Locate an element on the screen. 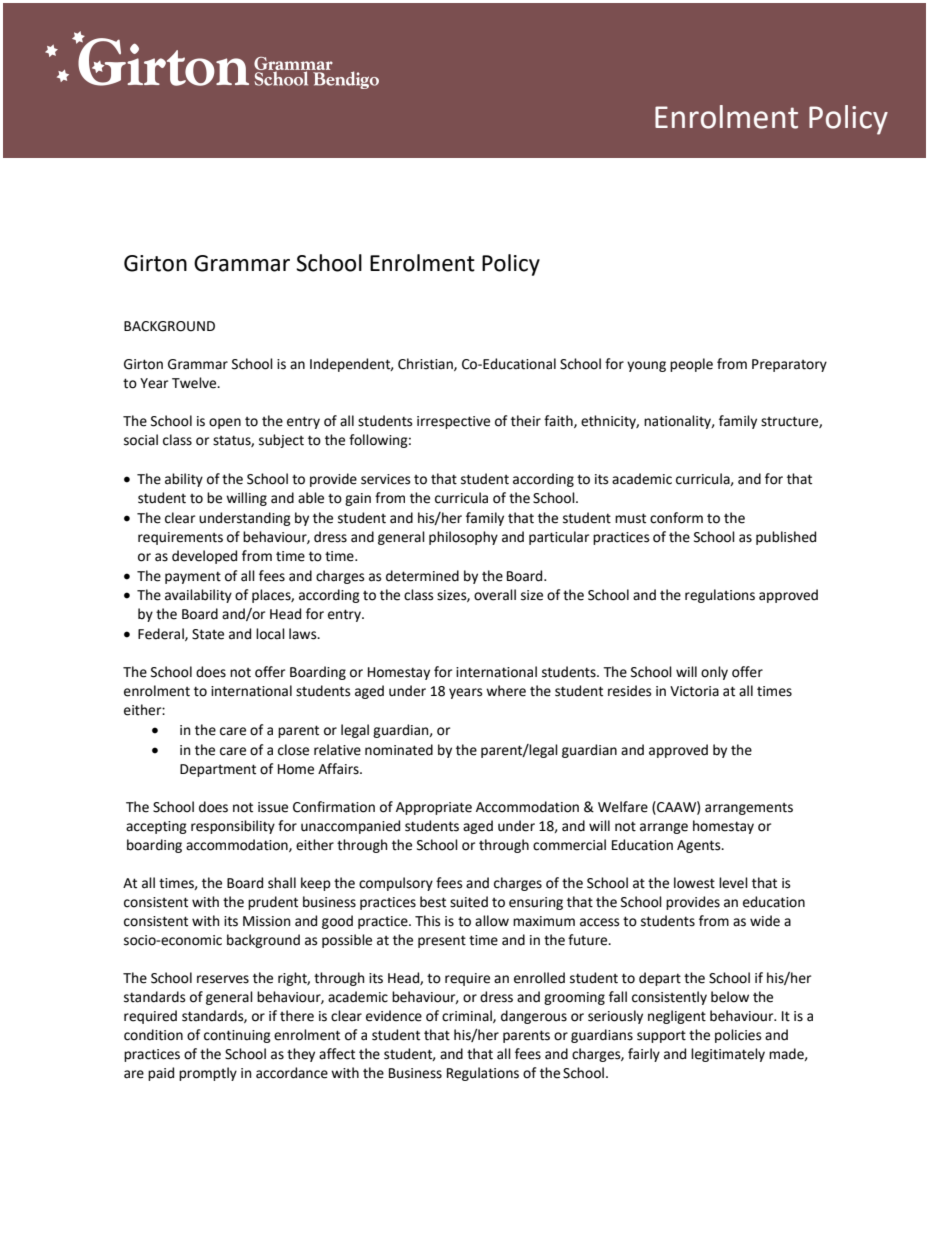 Image resolution: width=952 pixels, height=1233 pixels. Twelve is located at coordinates (195, 383).
